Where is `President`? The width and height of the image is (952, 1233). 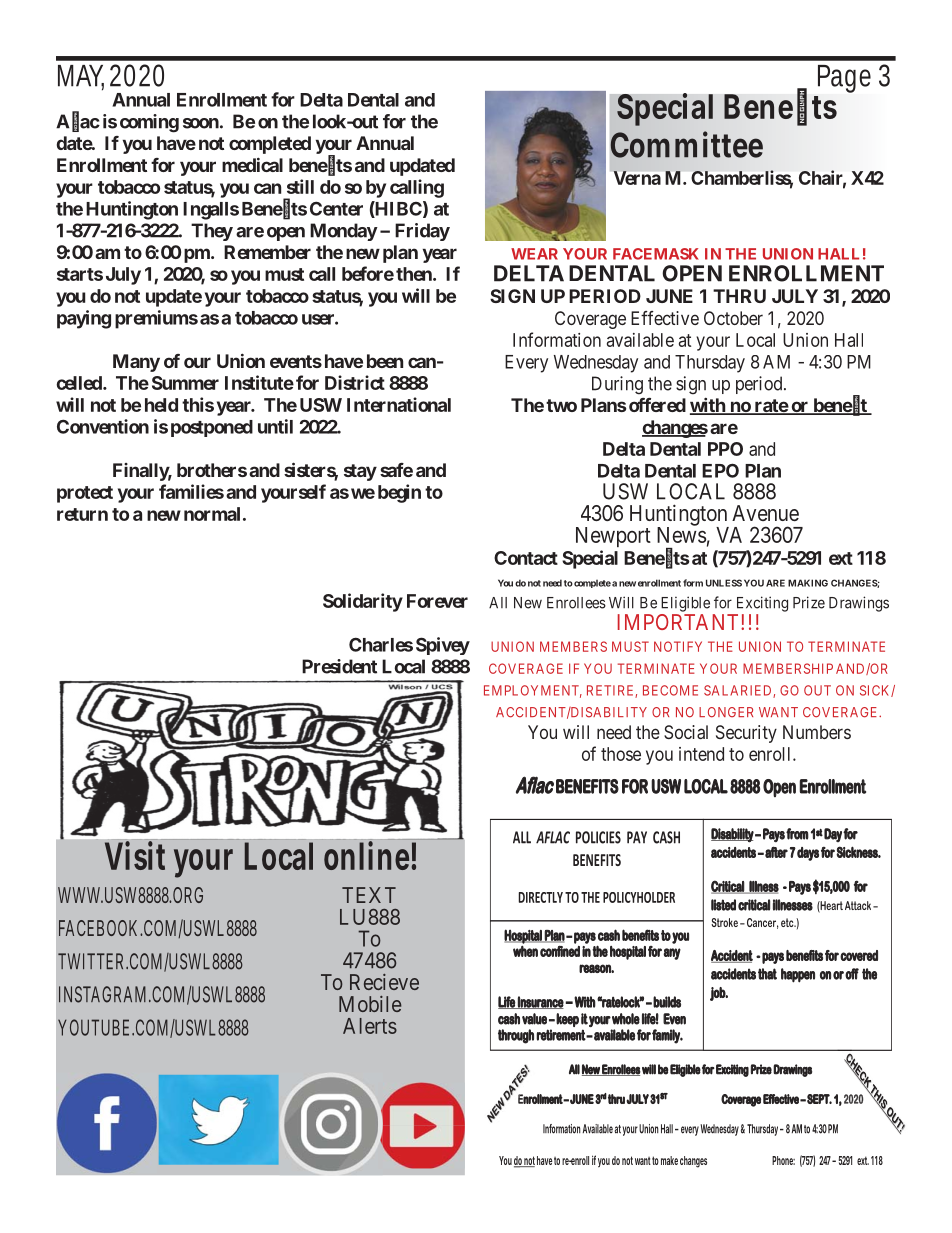 President is located at coordinates (339, 666).
